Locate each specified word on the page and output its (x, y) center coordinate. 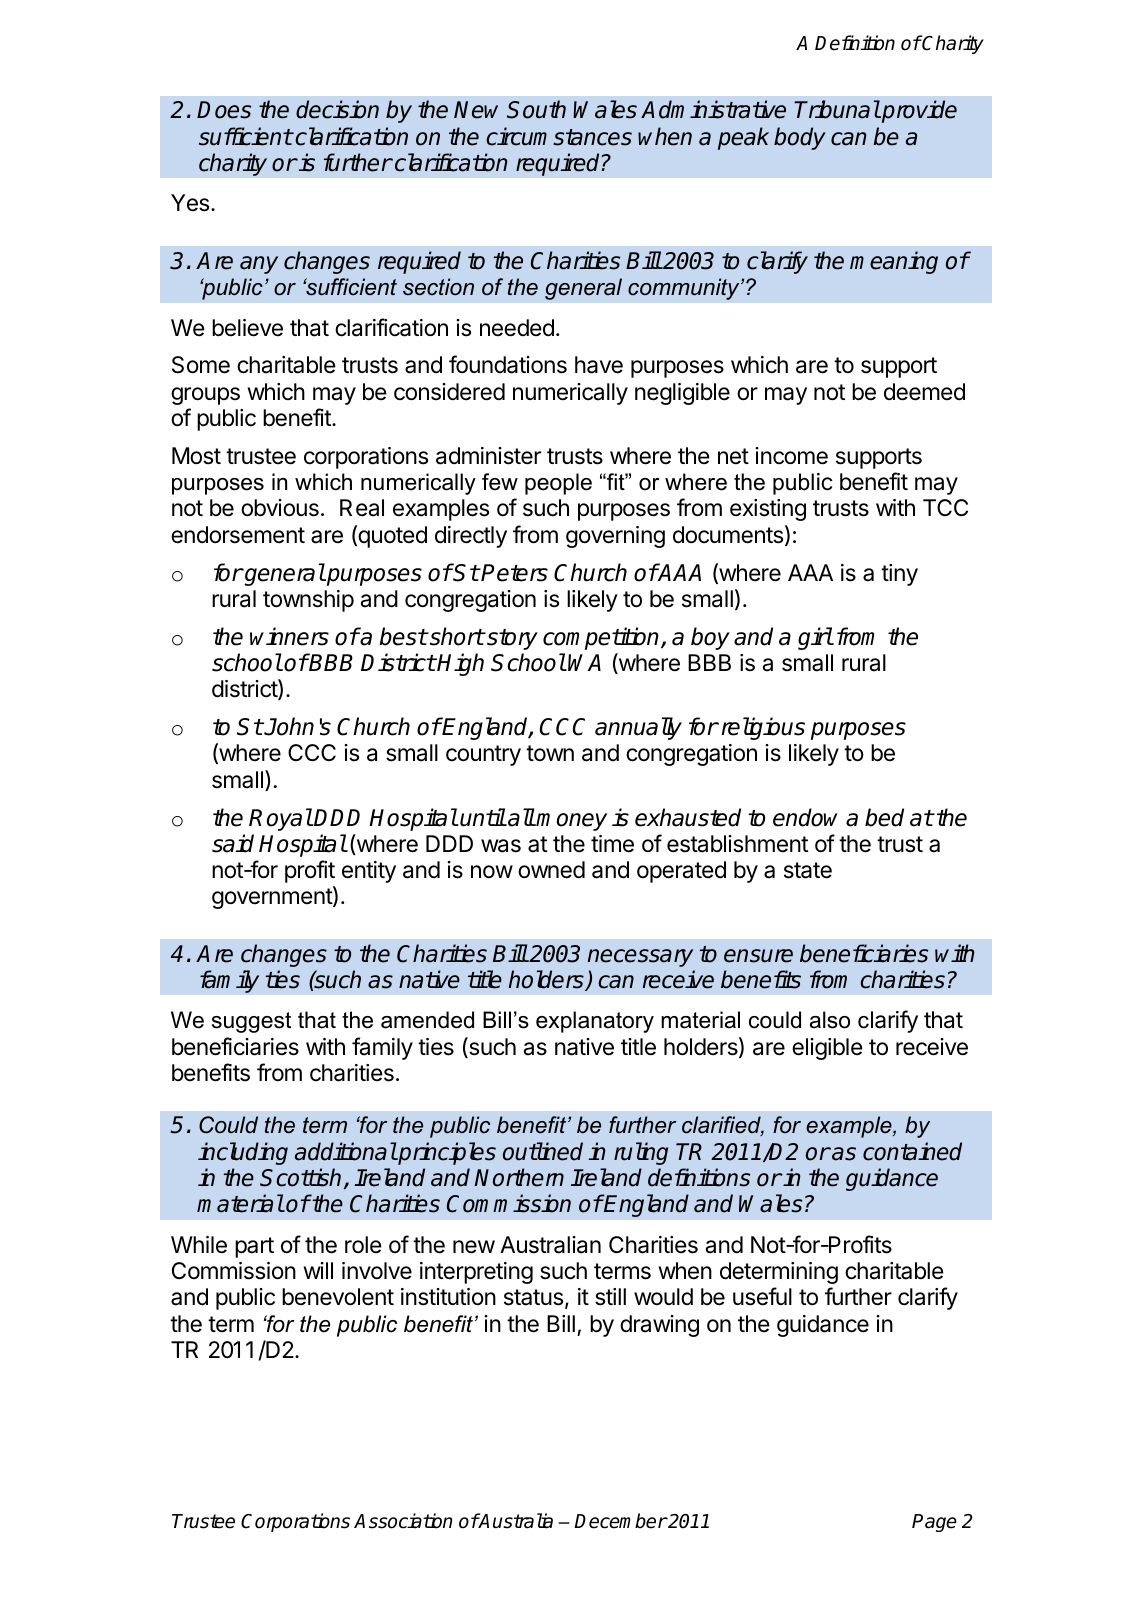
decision (337, 109)
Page (934, 1523)
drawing (659, 1326)
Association (403, 1521)
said (233, 843)
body (800, 138)
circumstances (559, 136)
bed (884, 817)
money (571, 822)
